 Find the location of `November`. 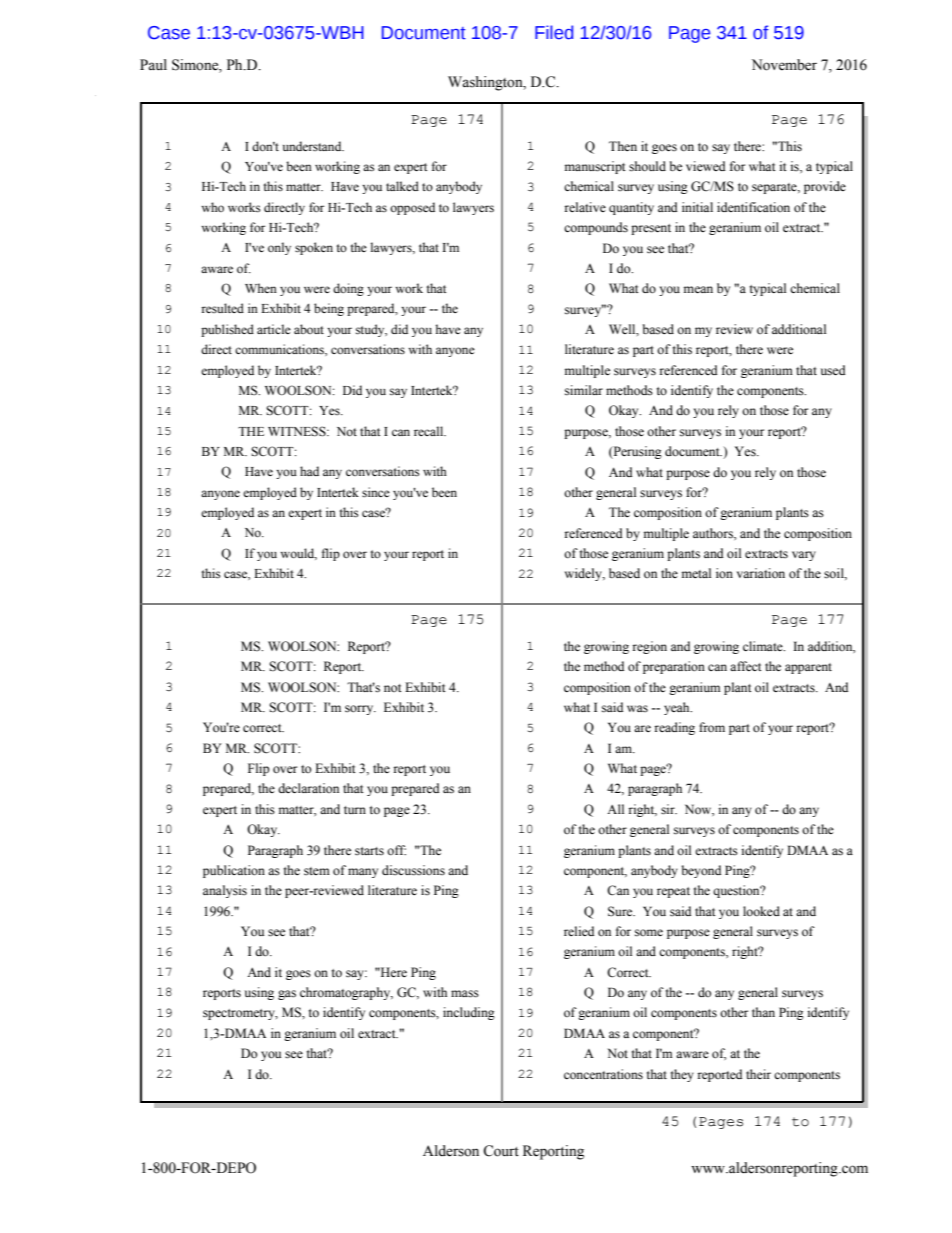

November is located at coordinates (784, 65).
